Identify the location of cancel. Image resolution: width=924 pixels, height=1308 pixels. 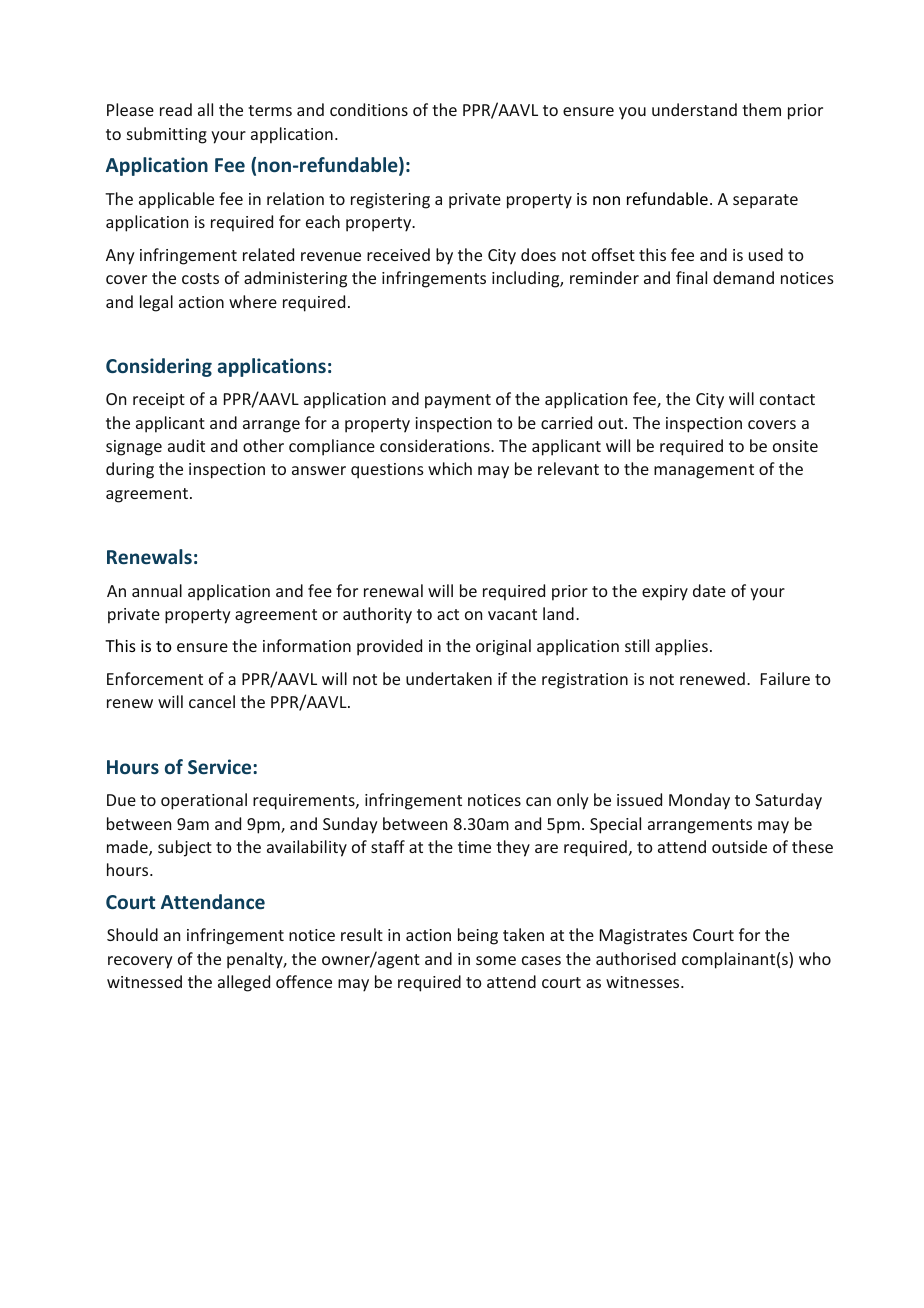
(212, 701).
